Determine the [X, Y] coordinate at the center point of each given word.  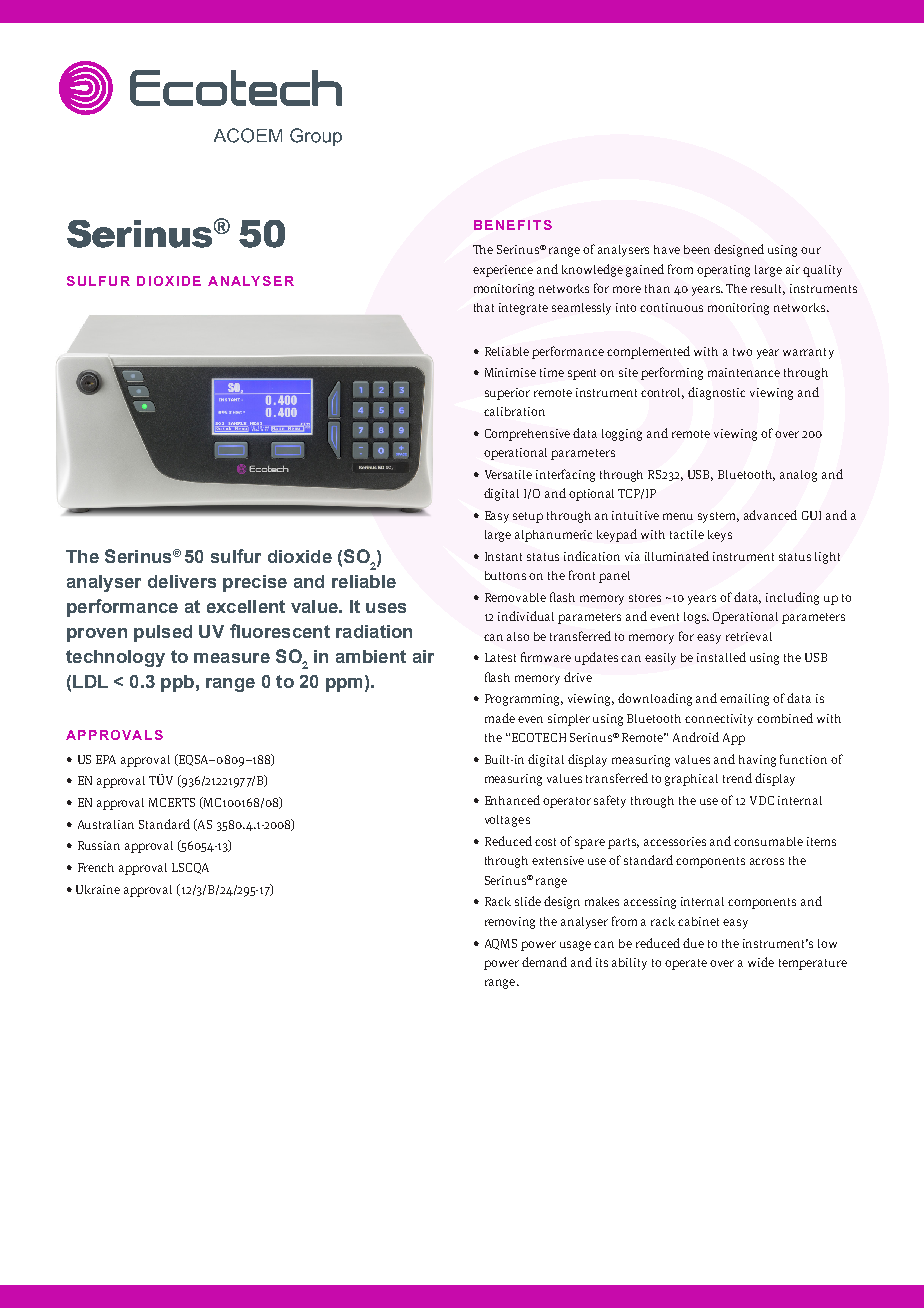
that [484, 307]
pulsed [163, 633]
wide [761, 962]
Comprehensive [527, 435]
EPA [106, 759]
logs [696, 618]
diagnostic [716, 393]
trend [737, 778]
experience [503, 271]
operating [723, 271]
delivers [182, 581]
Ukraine [98, 889]
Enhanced [512, 800]
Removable [515, 597]
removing [510, 923]
